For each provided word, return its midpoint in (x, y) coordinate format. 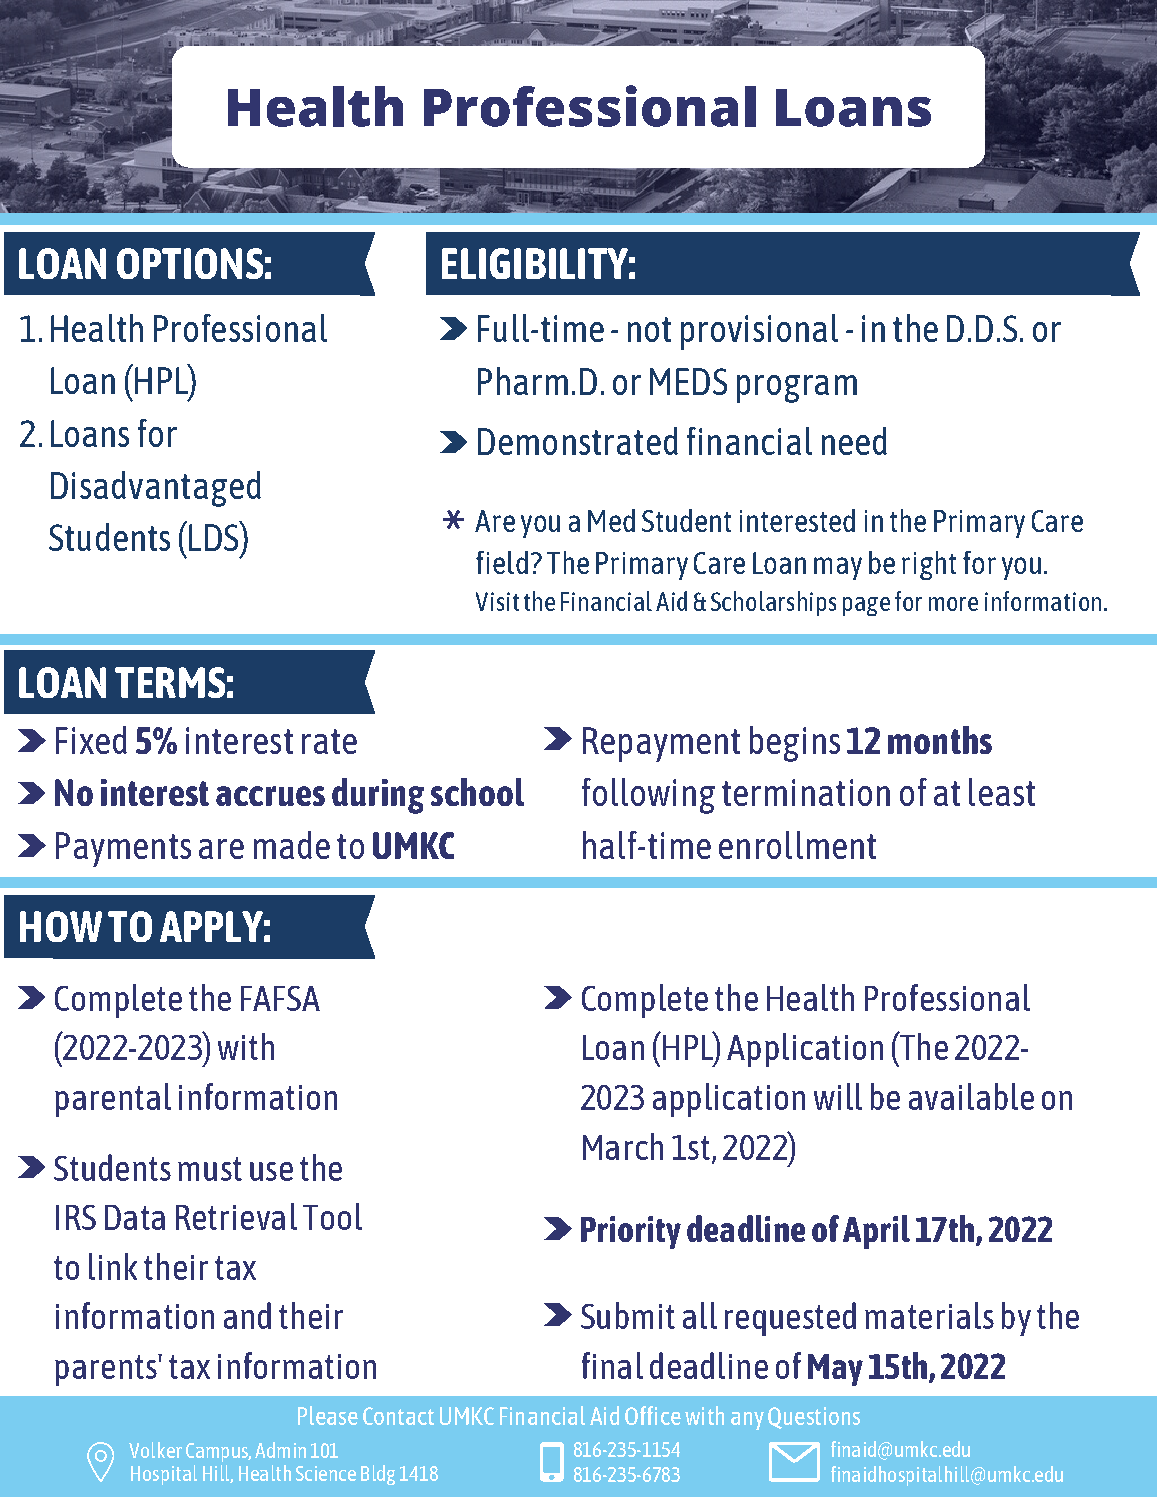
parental (113, 1100)
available (971, 1096)
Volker (155, 1450)
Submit (628, 1315)
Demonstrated (578, 441)
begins (795, 744)
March (623, 1146)
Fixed (91, 740)
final (612, 1365)
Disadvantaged (156, 489)
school (477, 792)
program (797, 389)
